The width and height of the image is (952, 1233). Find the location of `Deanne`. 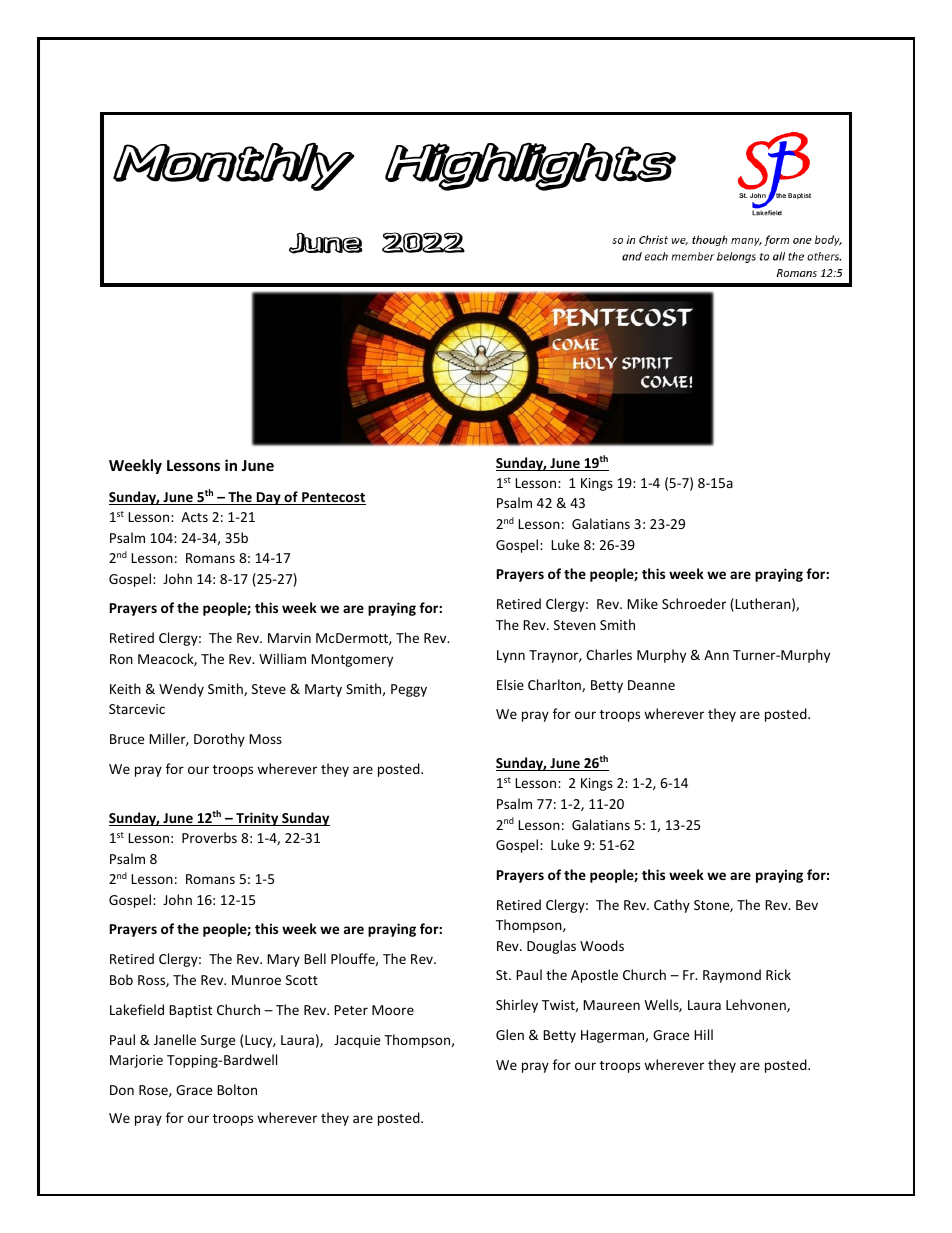

Deanne is located at coordinates (651, 685).
